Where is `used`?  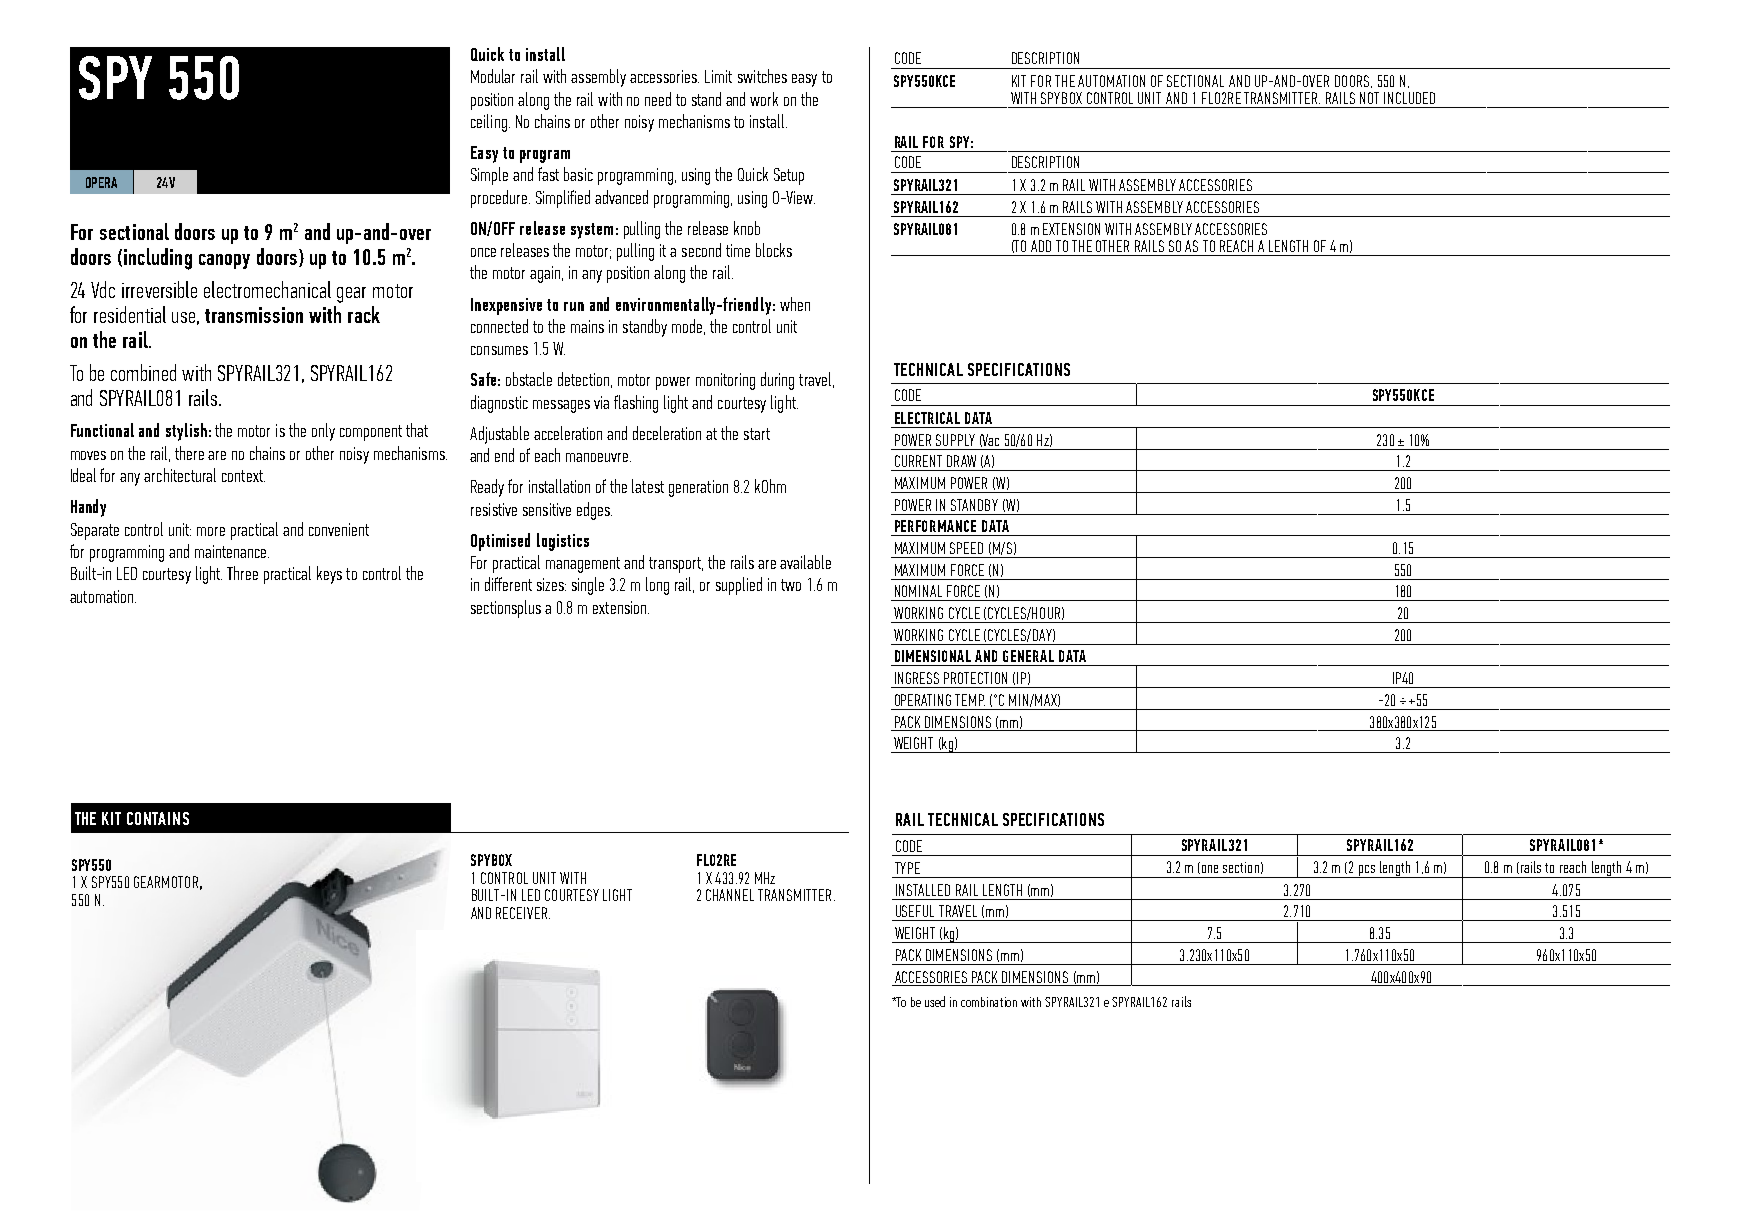 used is located at coordinates (935, 1001).
